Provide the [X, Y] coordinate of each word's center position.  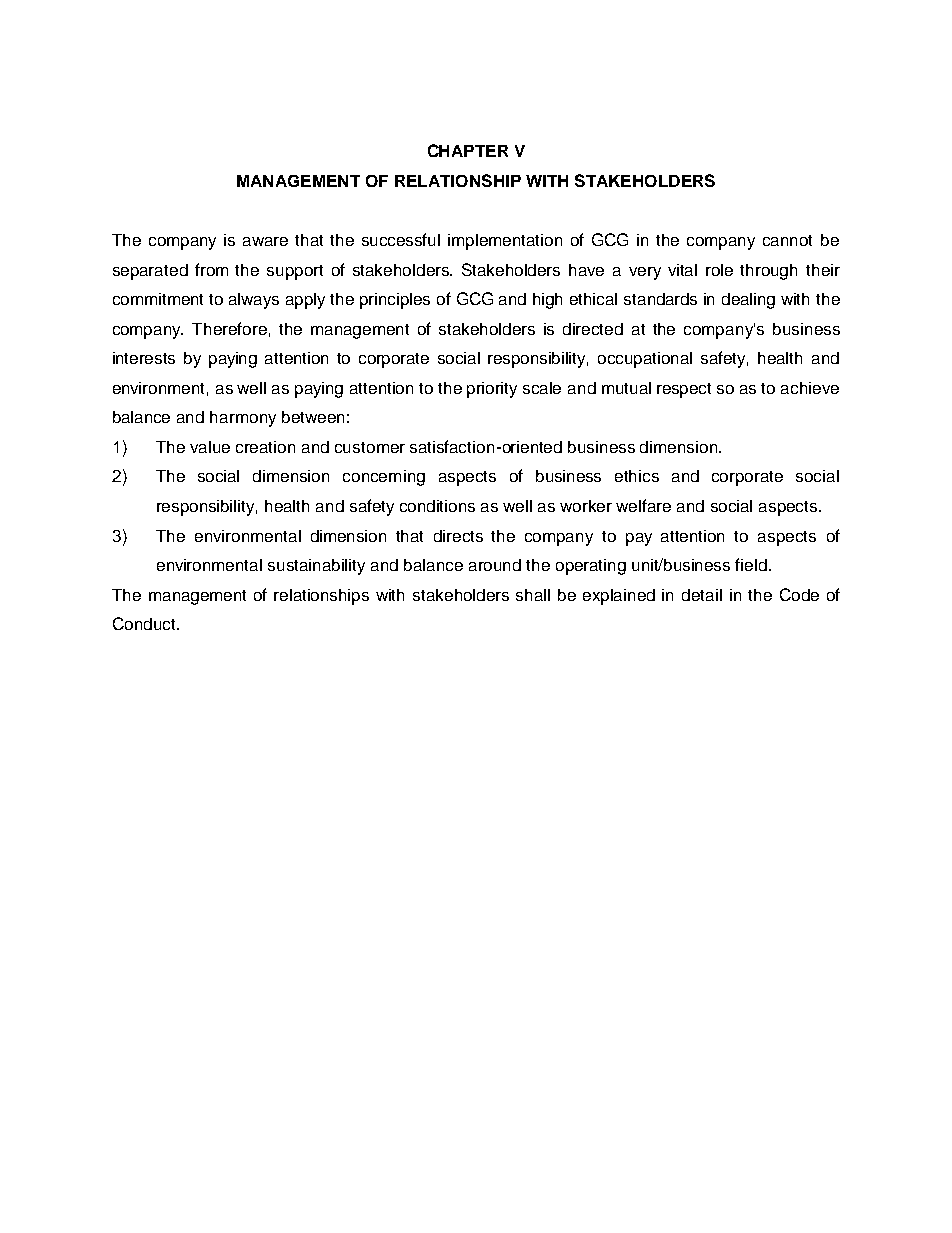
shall [533, 595]
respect [684, 390]
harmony [243, 419]
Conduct [145, 623]
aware [265, 241]
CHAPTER [468, 150]
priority [492, 390]
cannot [787, 240]
